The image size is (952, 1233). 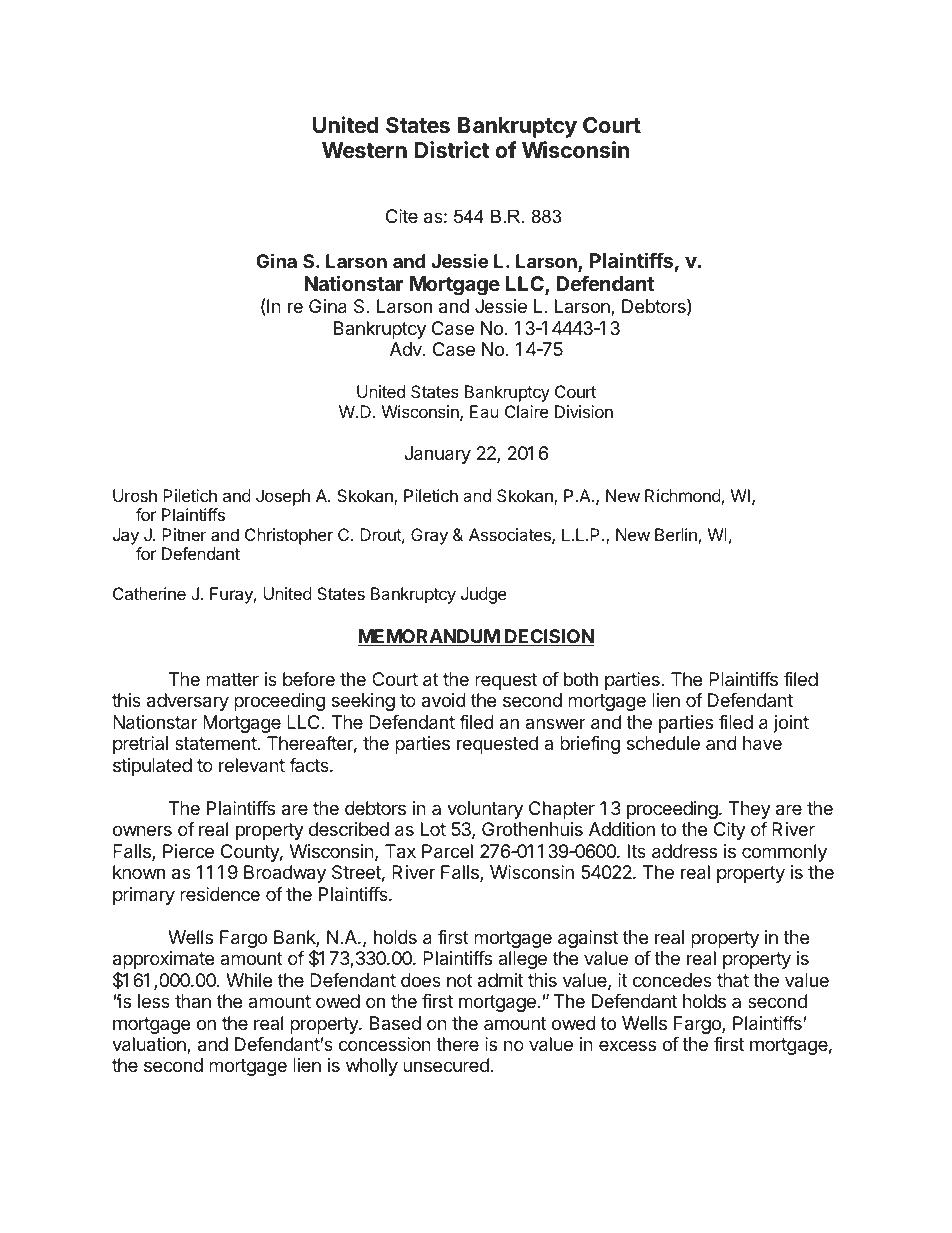 I want to click on Eau, so click(x=484, y=411).
